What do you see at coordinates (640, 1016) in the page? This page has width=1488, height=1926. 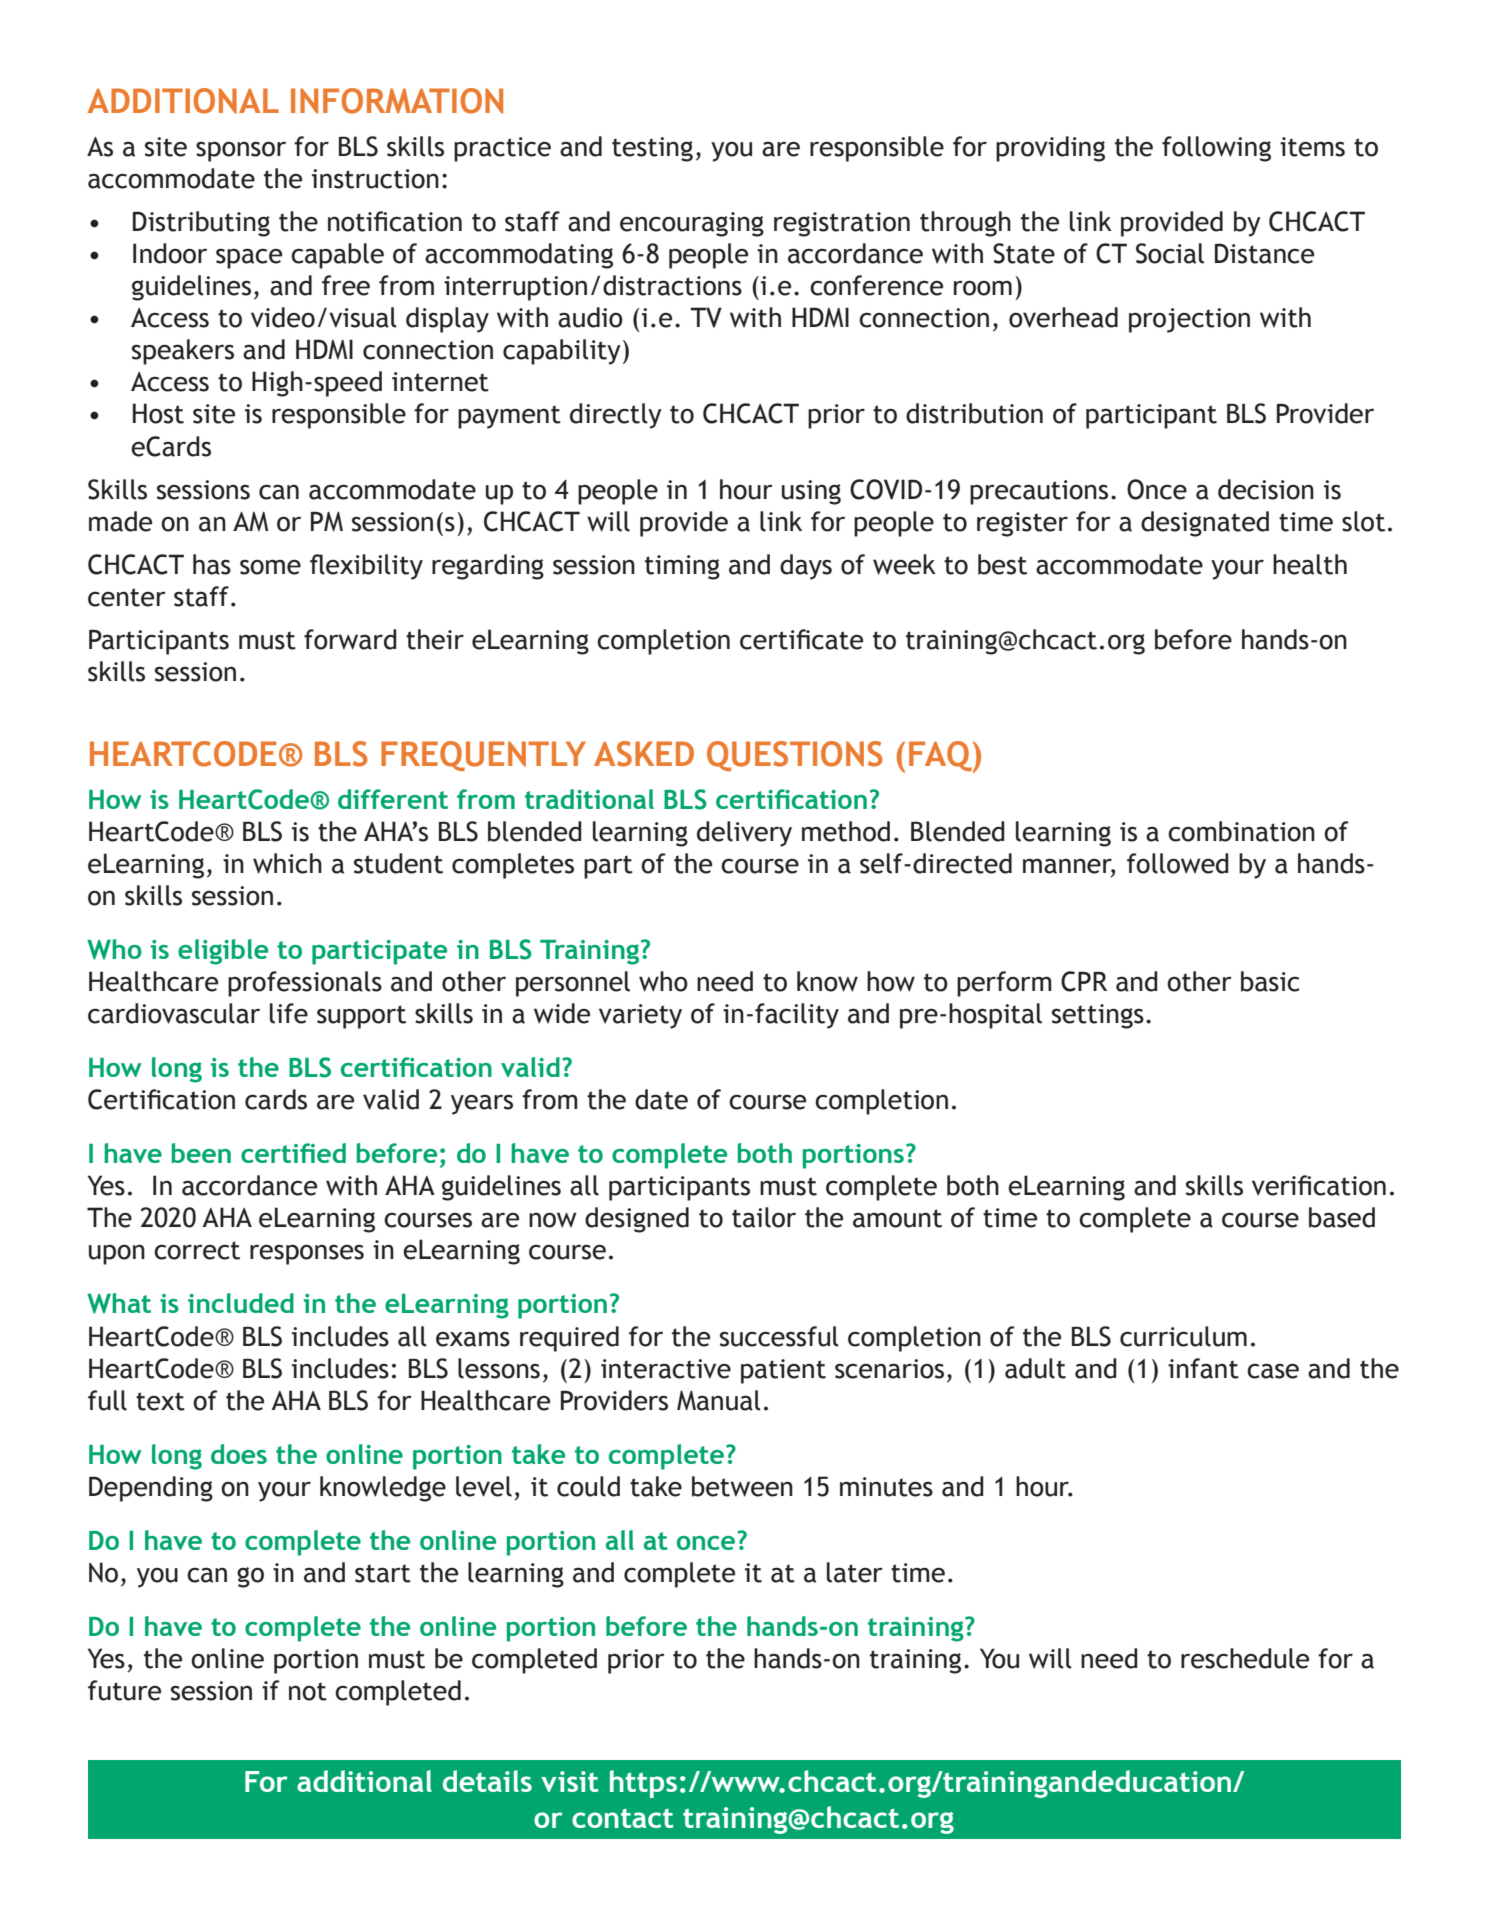 I see `variety` at bounding box center [640, 1016].
